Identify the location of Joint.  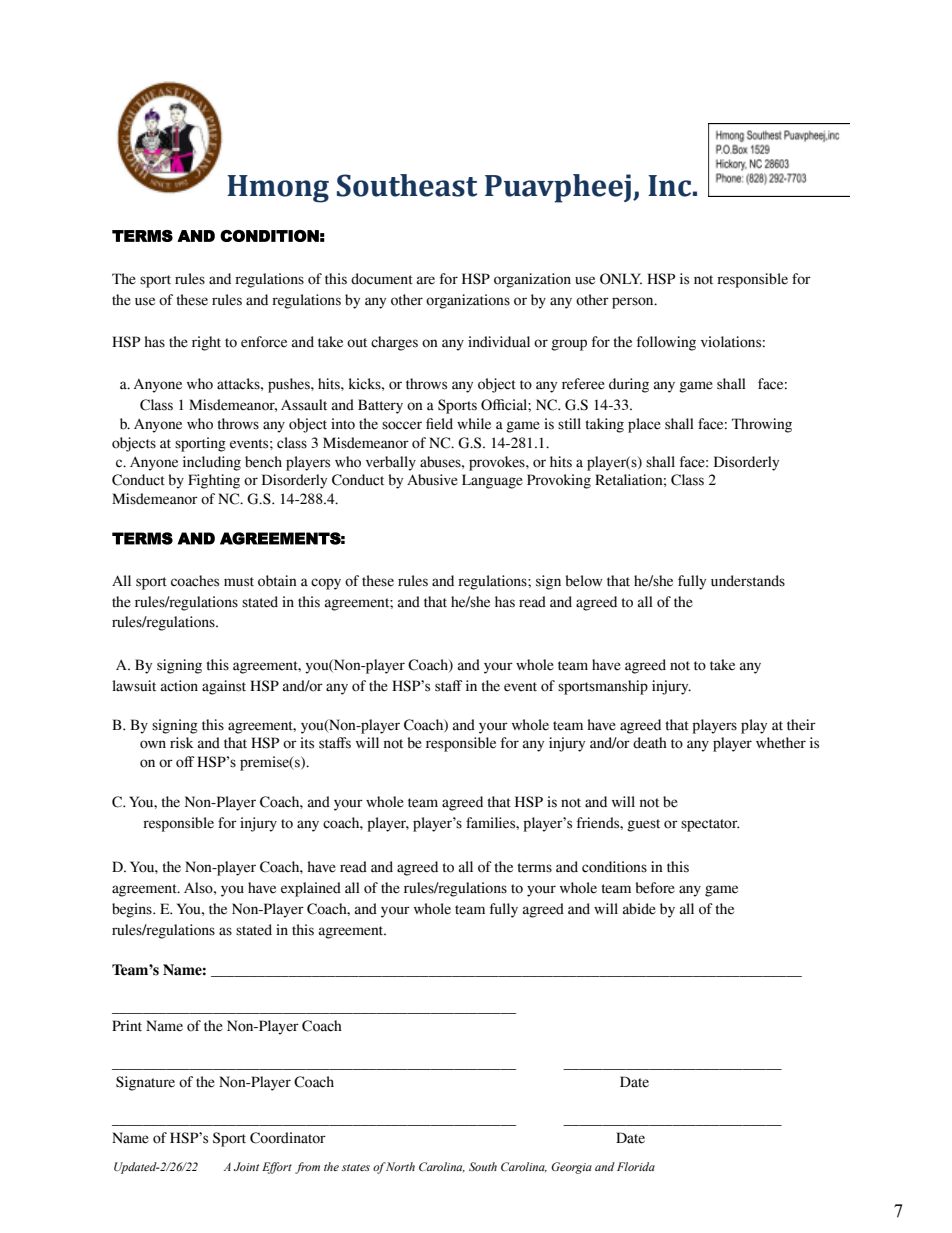
(246, 1166).
